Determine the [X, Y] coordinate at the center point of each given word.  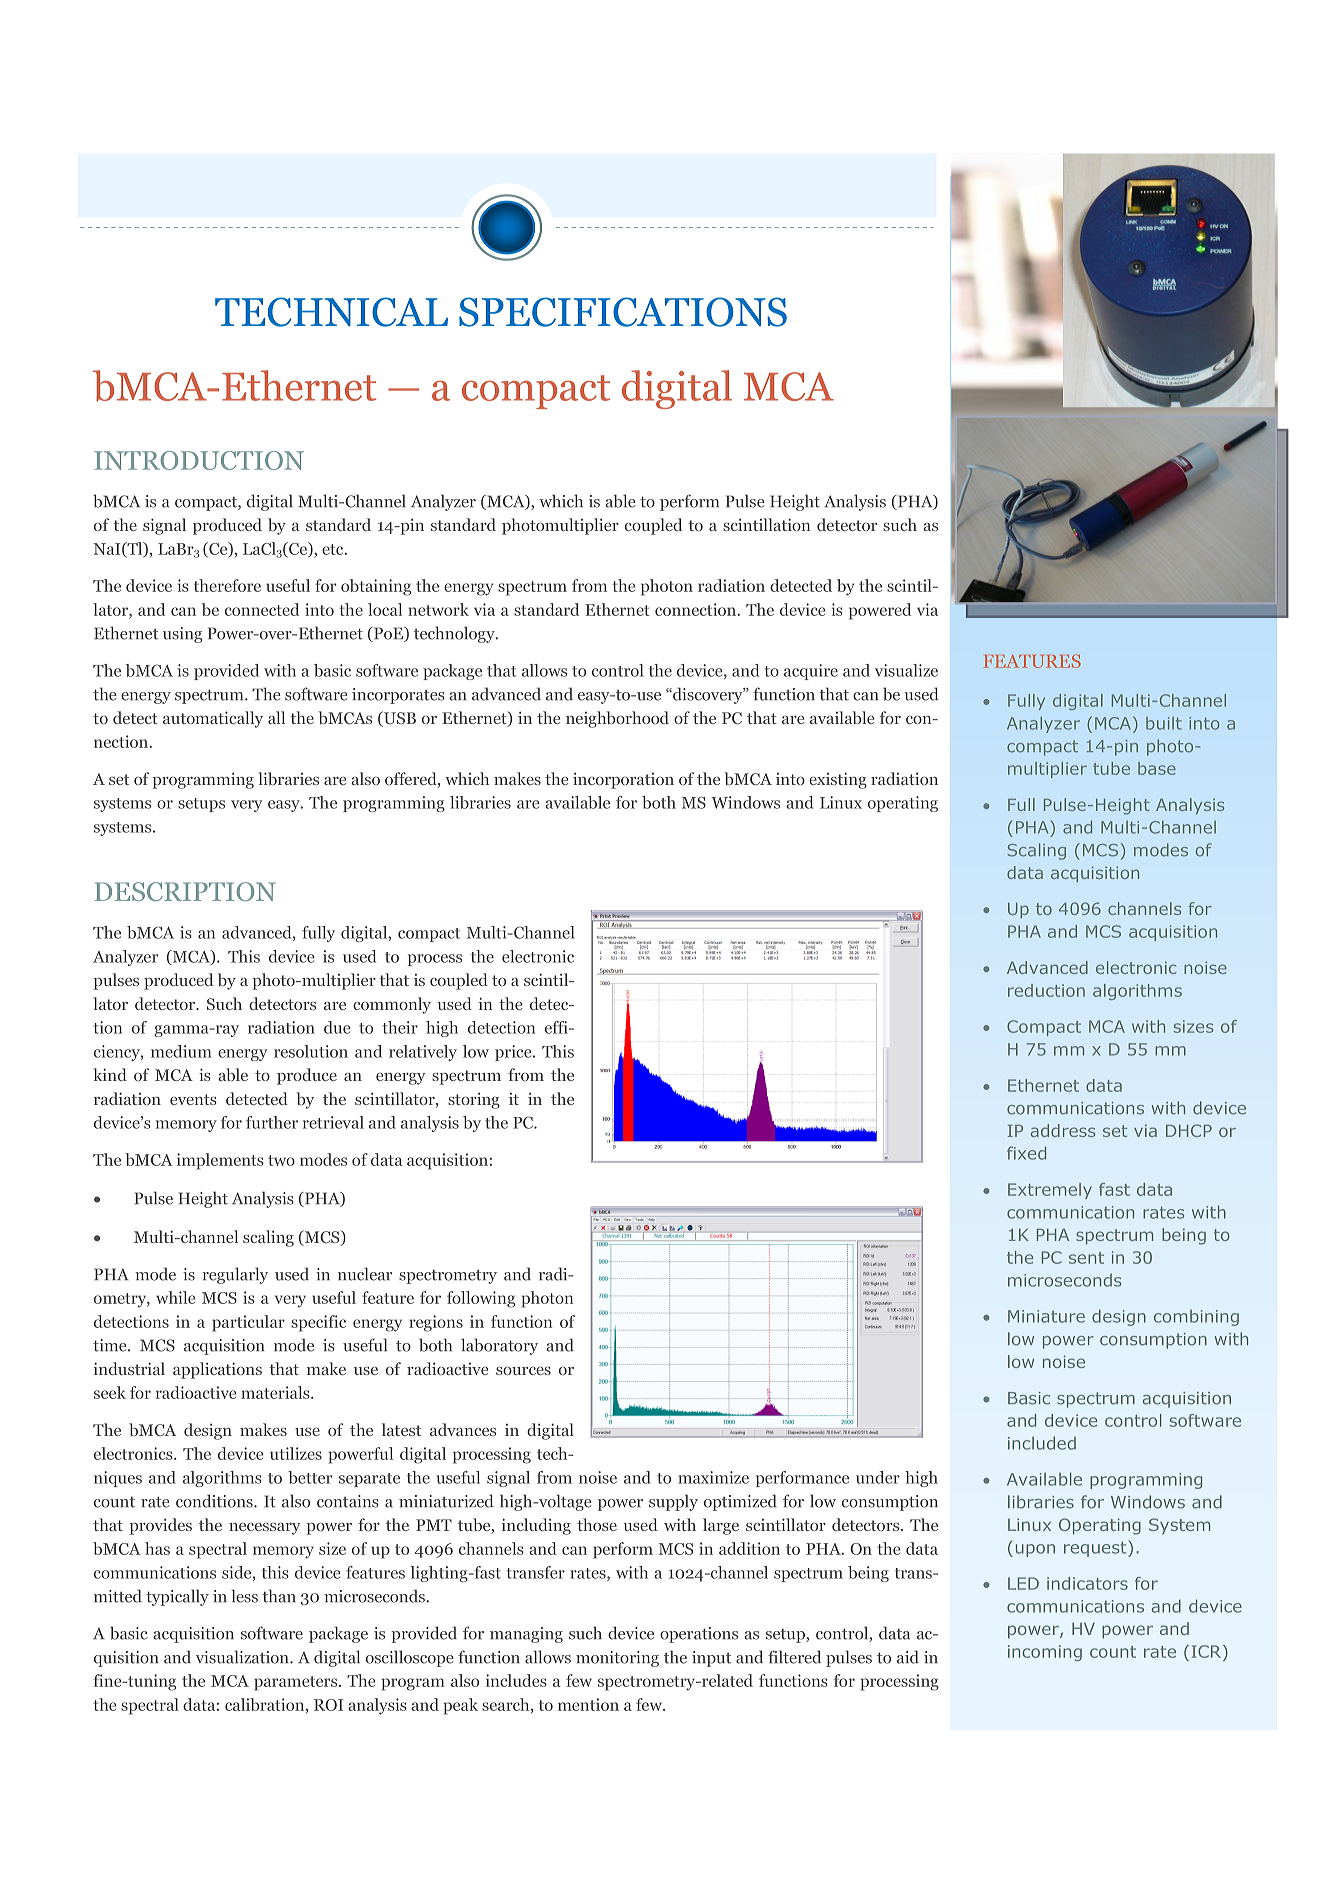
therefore [227, 585]
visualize [906, 670]
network [438, 609]
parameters [297, 1683]
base [1157, 768]
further [272, 1122]
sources [523, 1371]
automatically [213, 719]
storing [474, 1101]
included [1042, 1443]
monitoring [617, 1659]
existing [838, 780]
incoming [1045, 1653]
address [1063, 1130]
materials [276, 1392]
